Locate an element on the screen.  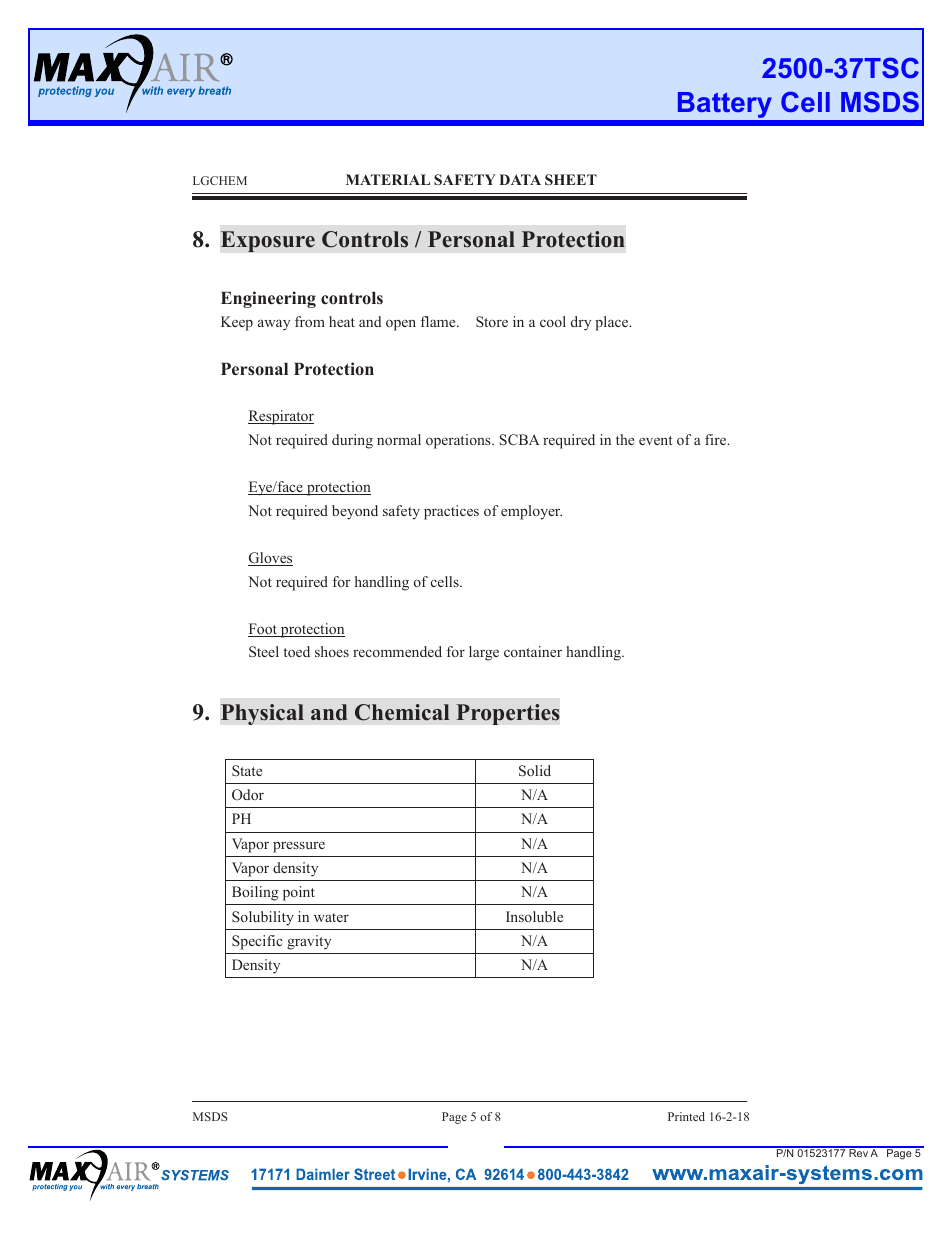
Insoluble is located at coordinates (534, 916).
